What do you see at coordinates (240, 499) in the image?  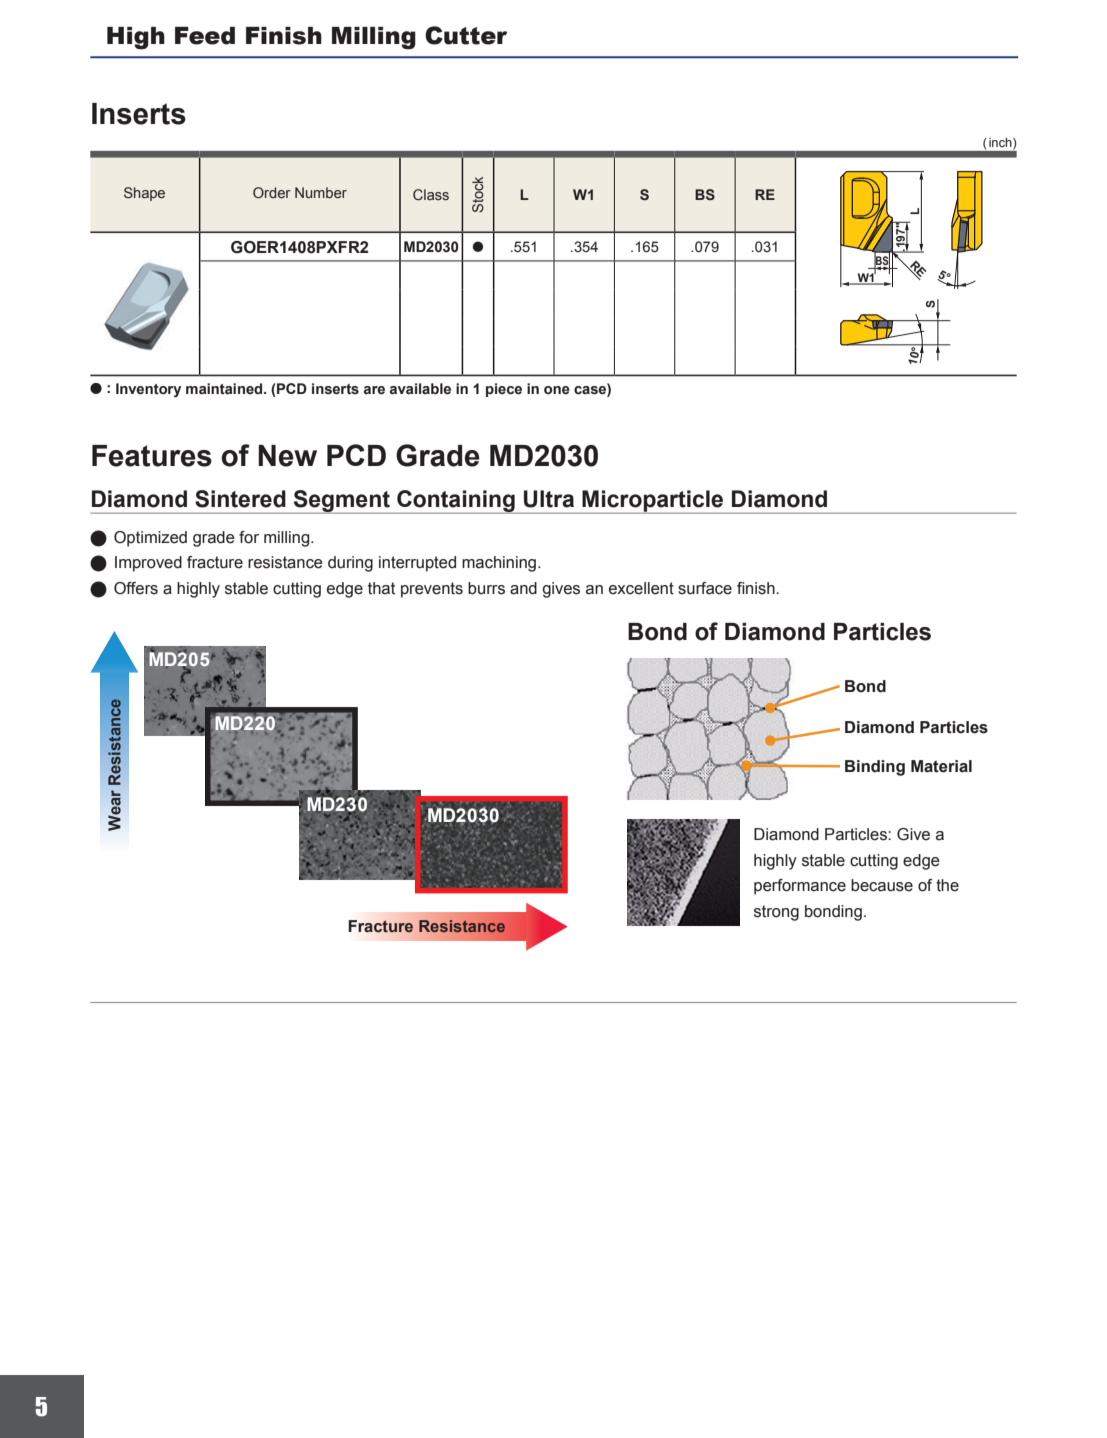 I see `Sintered` at bounding box center [240, 499].
